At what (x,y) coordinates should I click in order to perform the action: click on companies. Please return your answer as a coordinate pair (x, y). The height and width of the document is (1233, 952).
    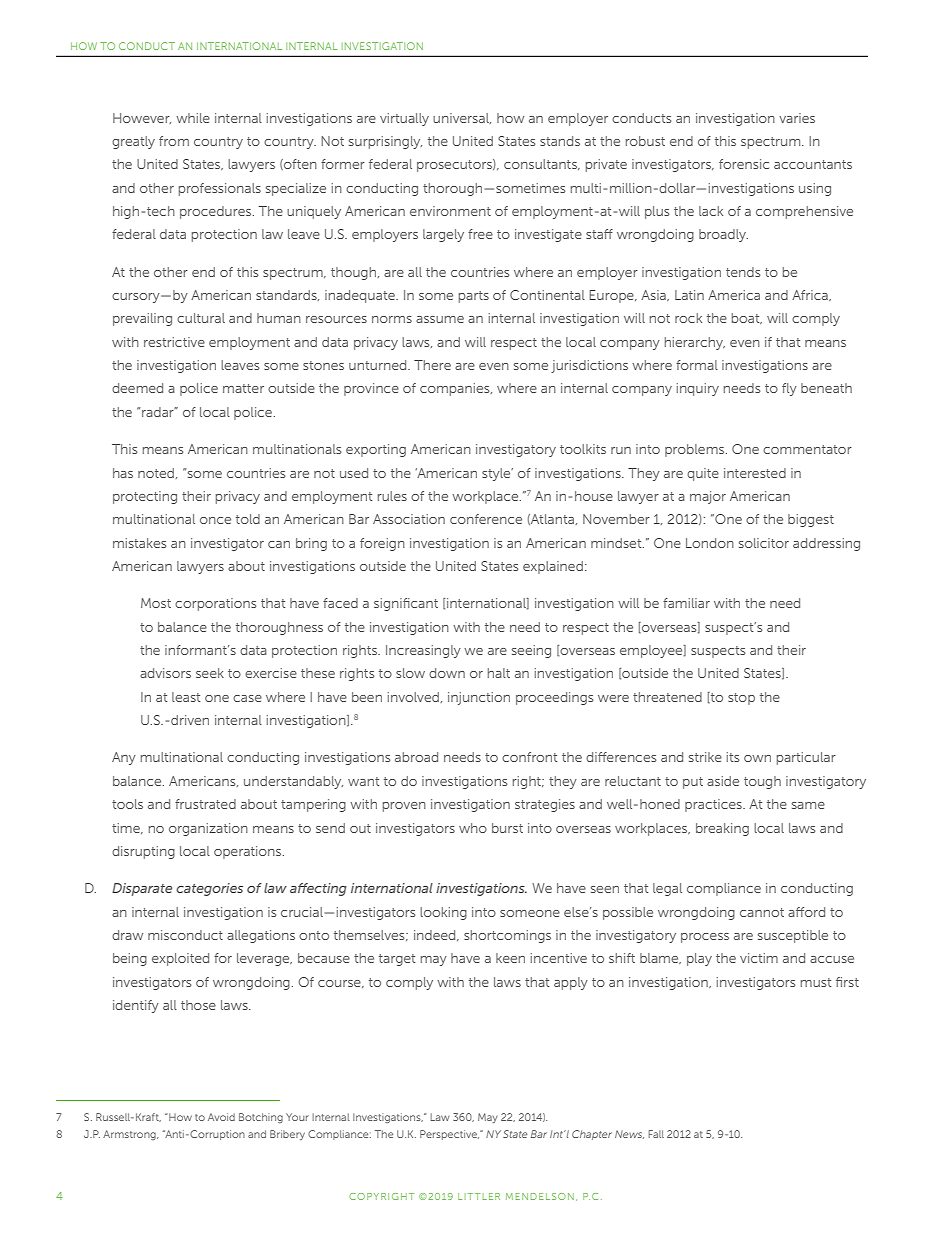
    Looking at the image, I should click on (456, 389).
